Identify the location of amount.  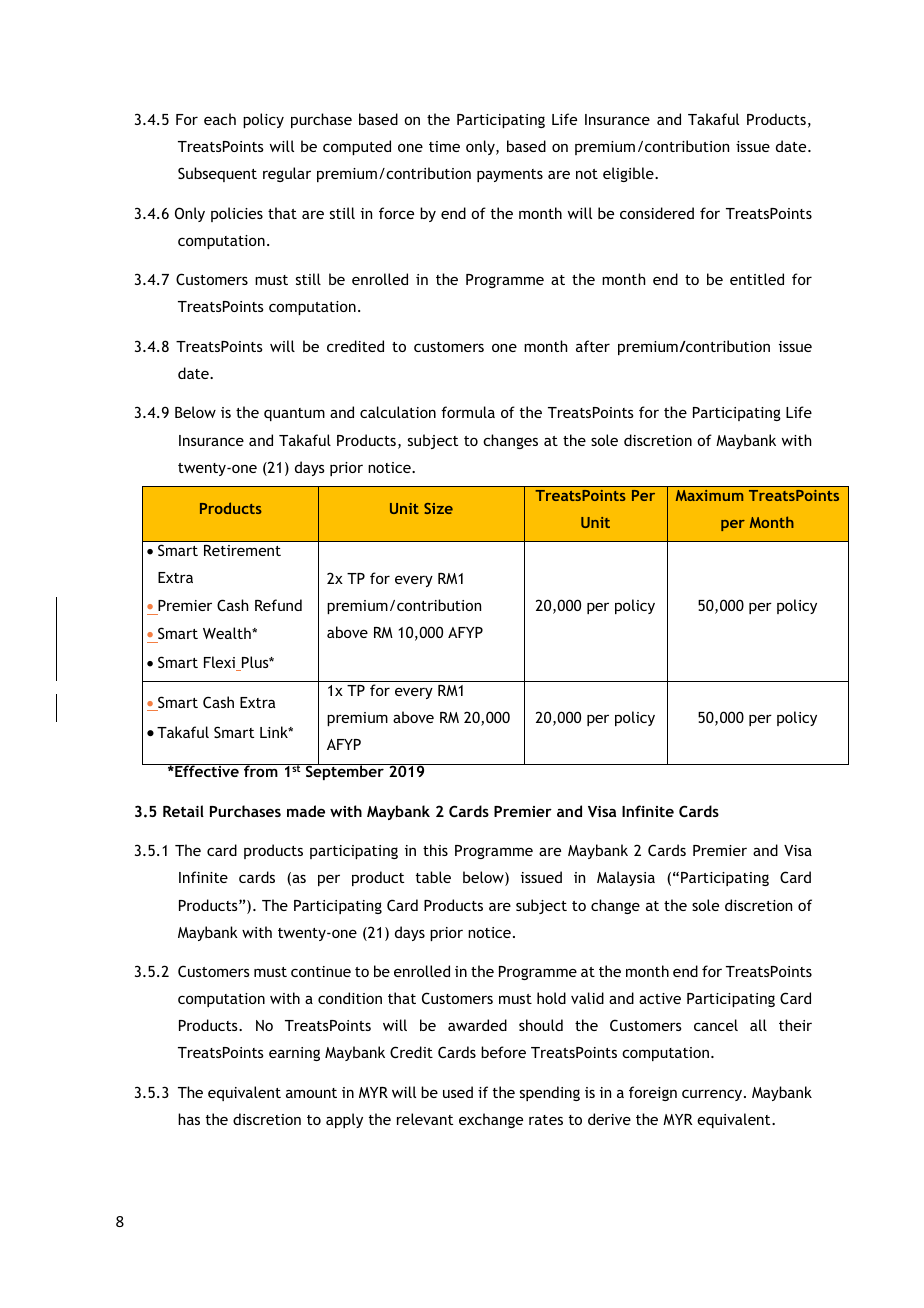
(311, 1093).
